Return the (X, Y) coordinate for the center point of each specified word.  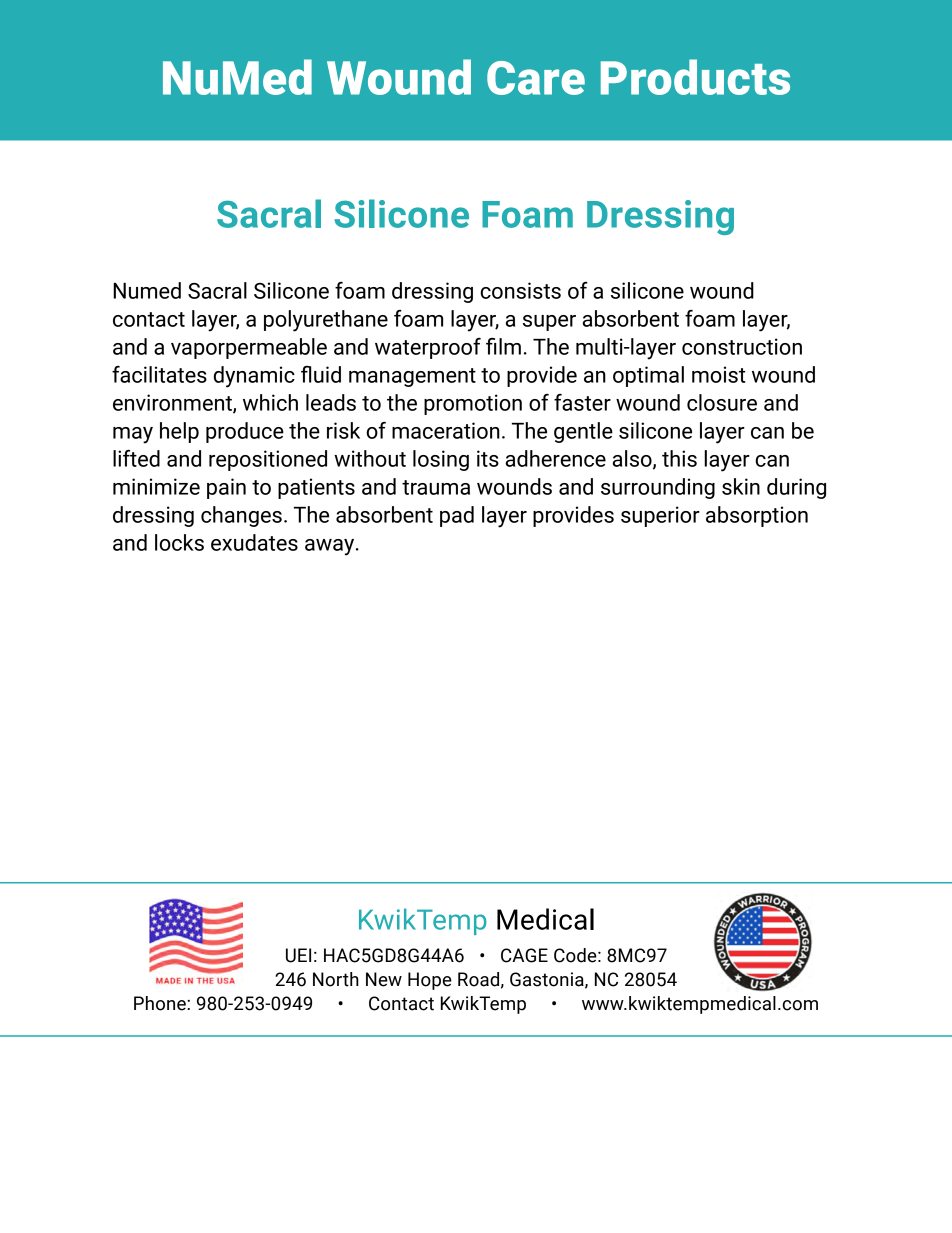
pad (457, 516)
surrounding (658, 488)
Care (536, 78)
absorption (757, 516)
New (384, 979)
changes (241, 516)
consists (520, 290)
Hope (430, 981)
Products (695, 77)
